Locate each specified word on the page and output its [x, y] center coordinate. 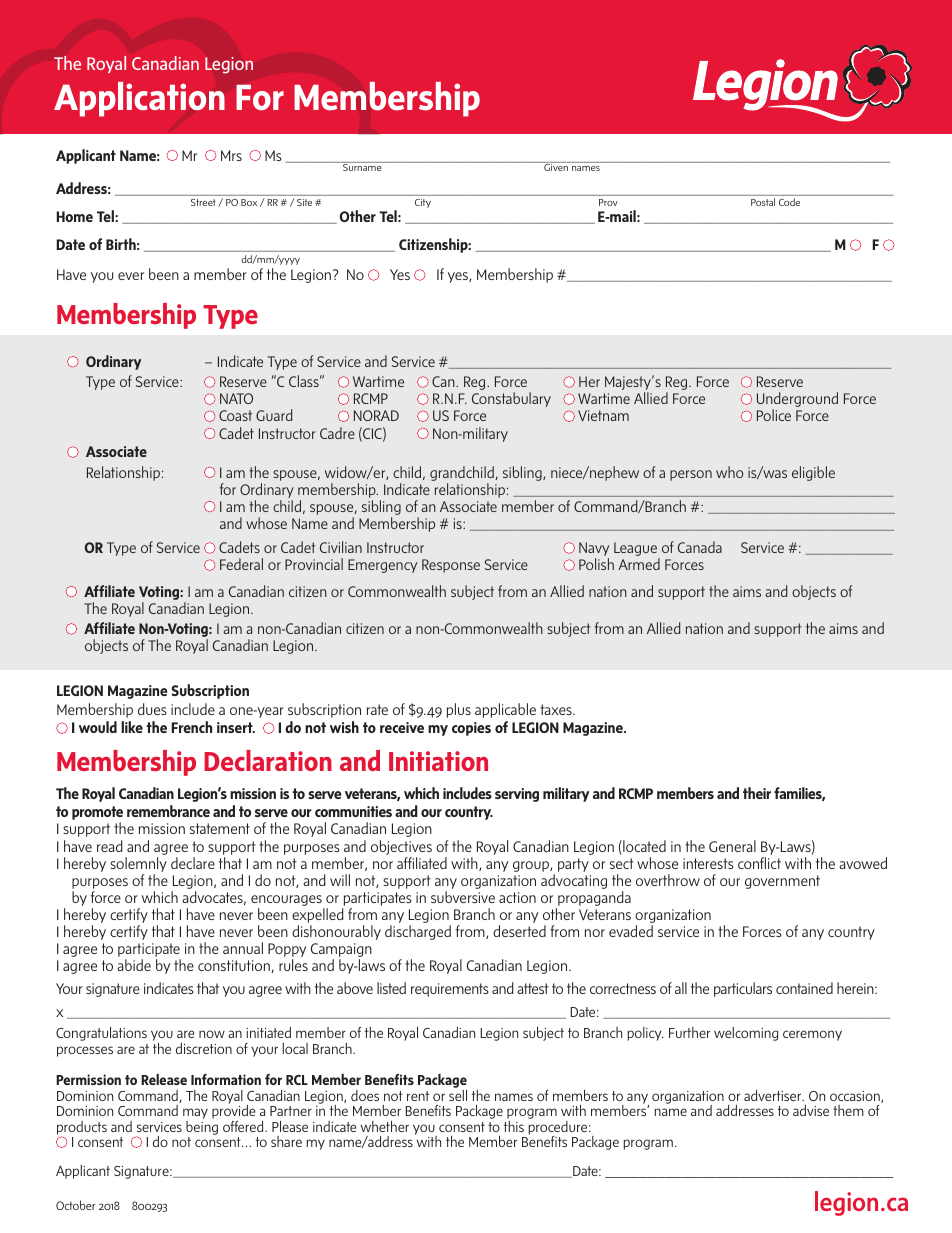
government [782, 882]
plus [459, 710]
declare [193, 863]
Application [139, 99]
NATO [236, 398]
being [202, 1128]
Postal [763, 202]
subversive [463, 897]
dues [152, 709]
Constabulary [511, 399]
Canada [700, 547]
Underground [797, 401]
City [423, 203]
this [514, 1126]
